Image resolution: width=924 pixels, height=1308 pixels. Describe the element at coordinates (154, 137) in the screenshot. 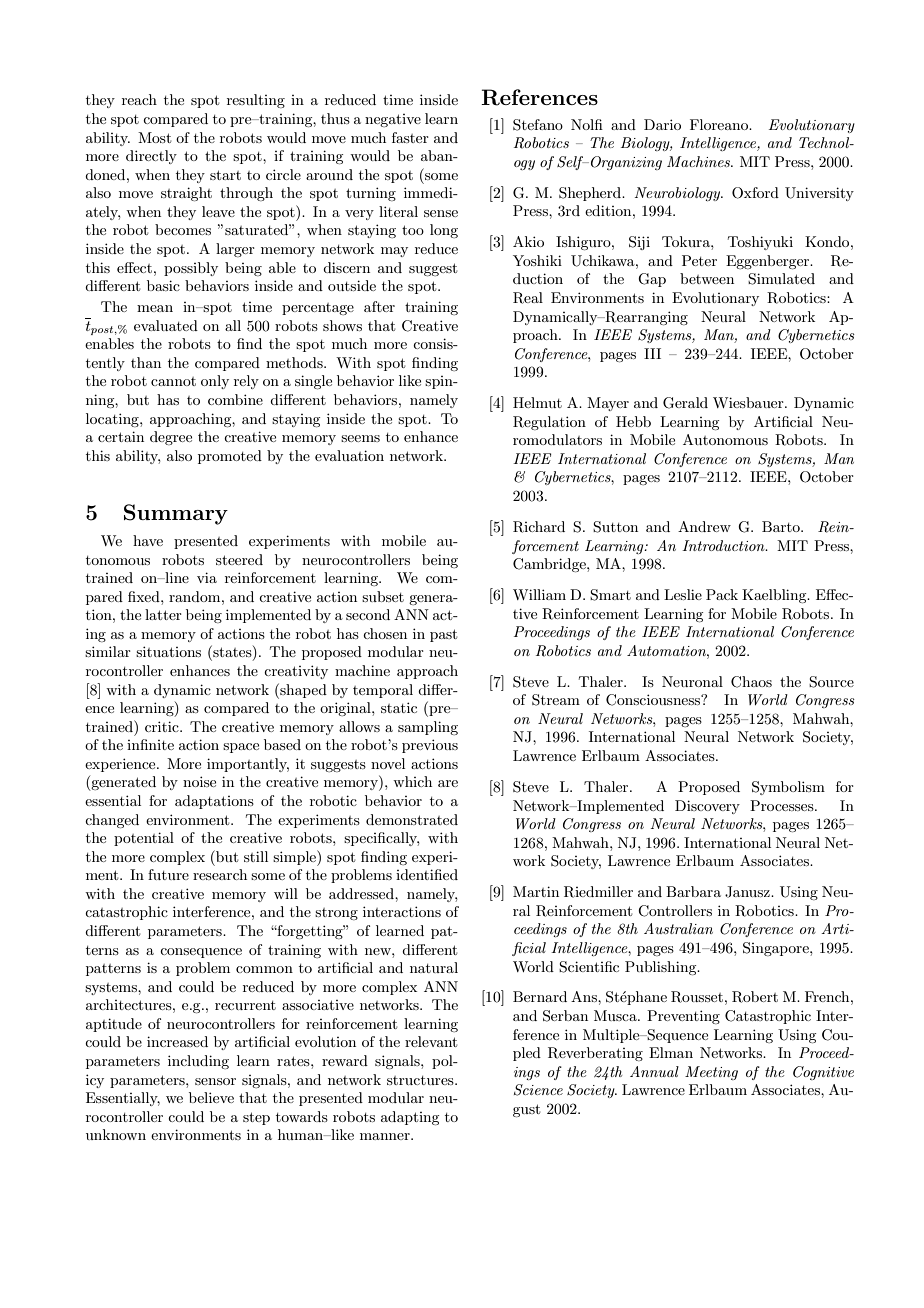

I see `Most` at that location.
